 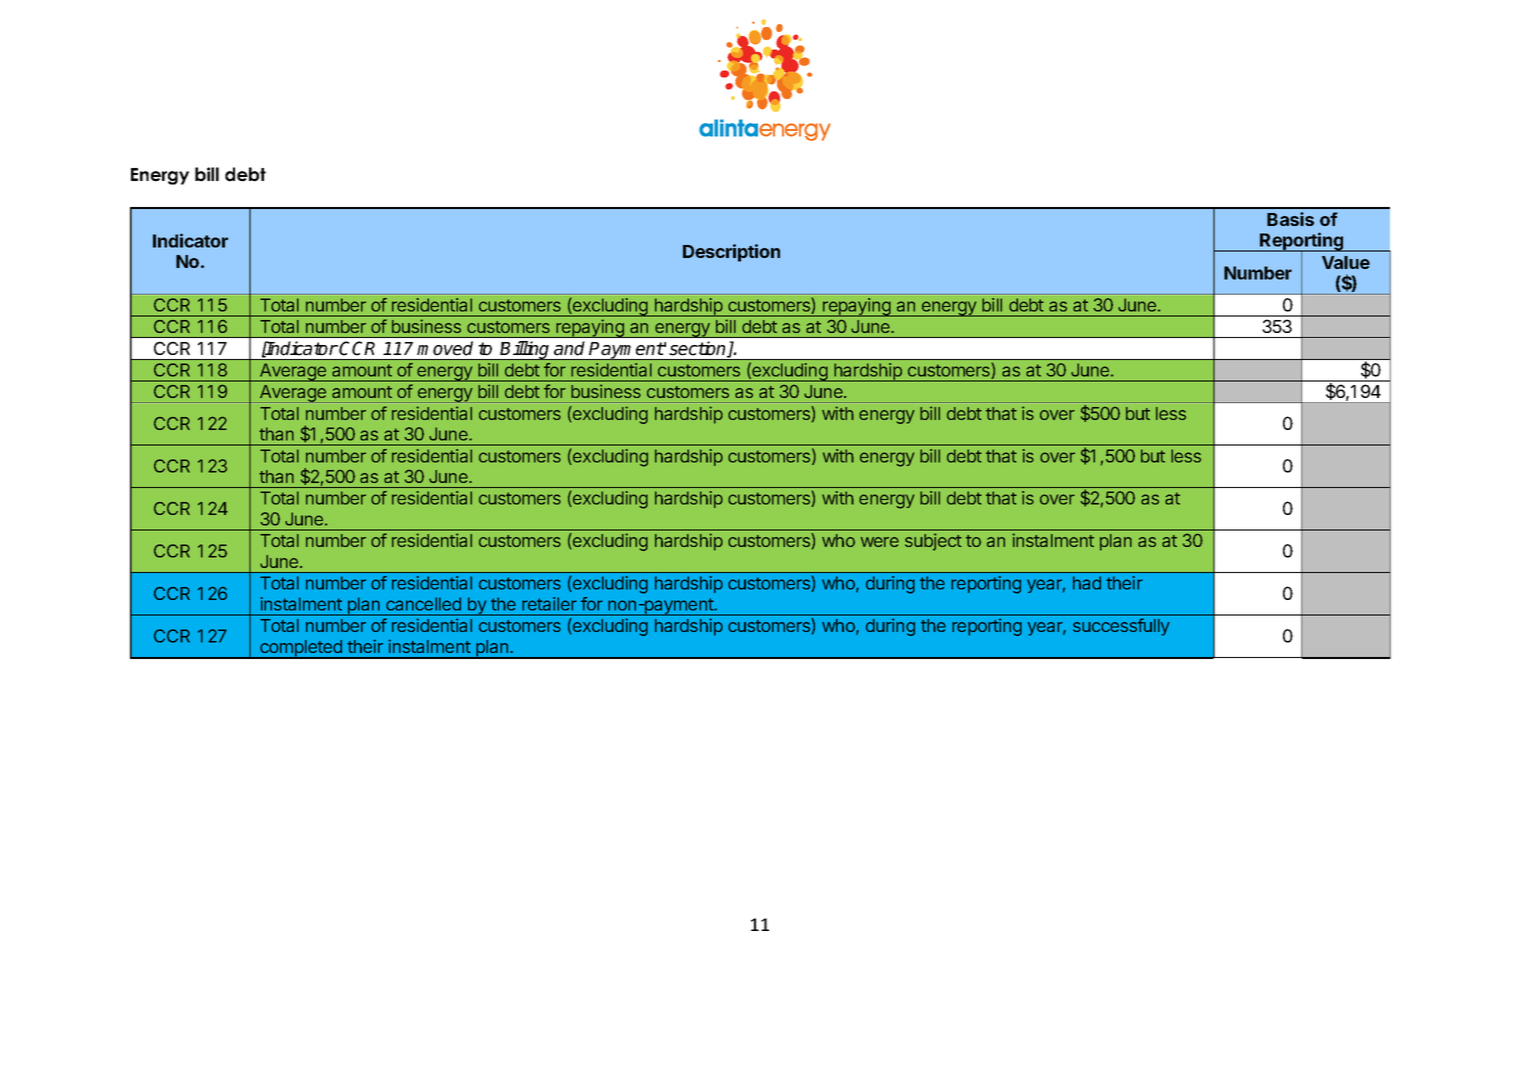 I want to click on Basis, so click(x=1290, y=219).
